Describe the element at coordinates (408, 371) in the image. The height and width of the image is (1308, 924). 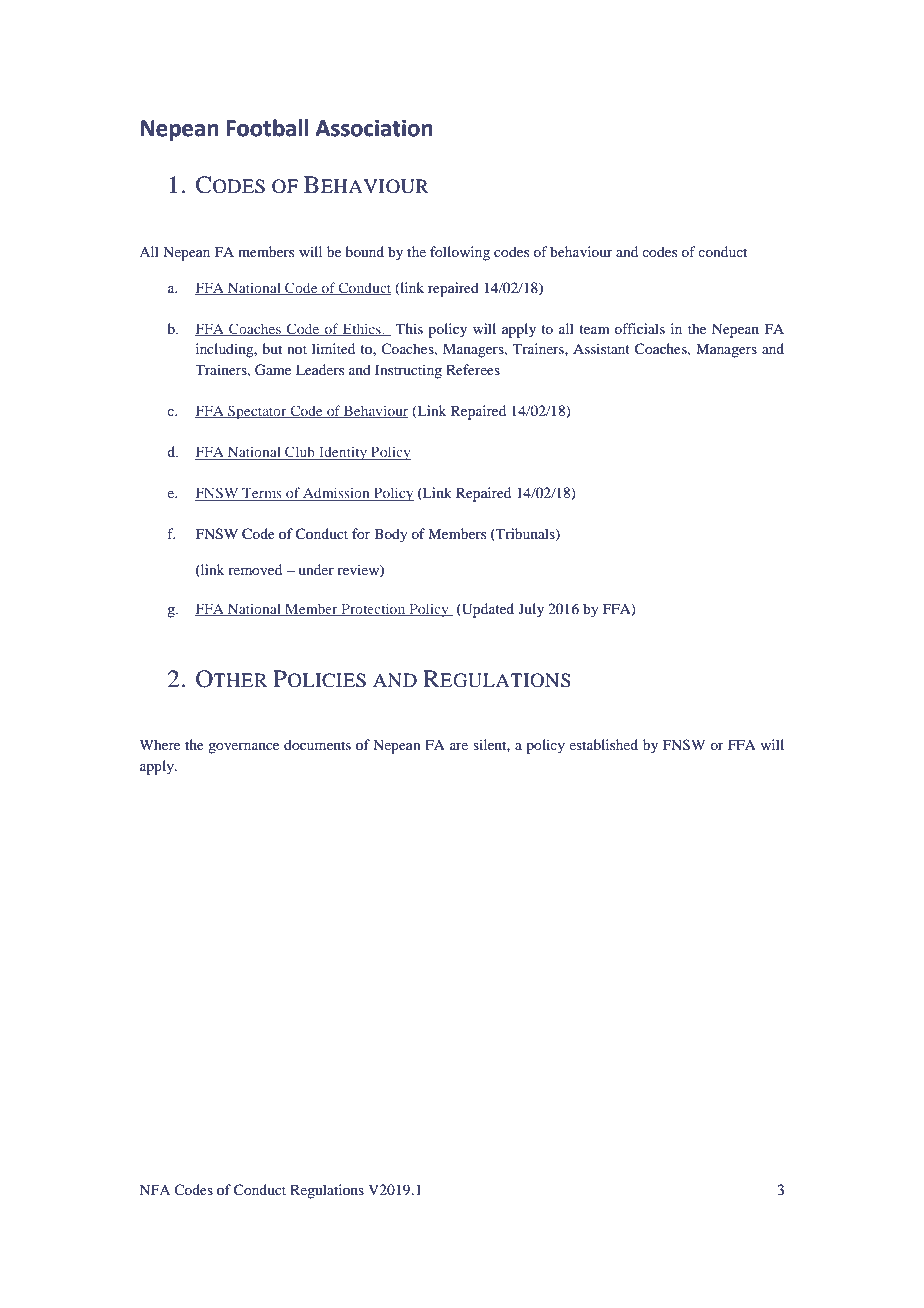
I see `Instructing` at that location.
